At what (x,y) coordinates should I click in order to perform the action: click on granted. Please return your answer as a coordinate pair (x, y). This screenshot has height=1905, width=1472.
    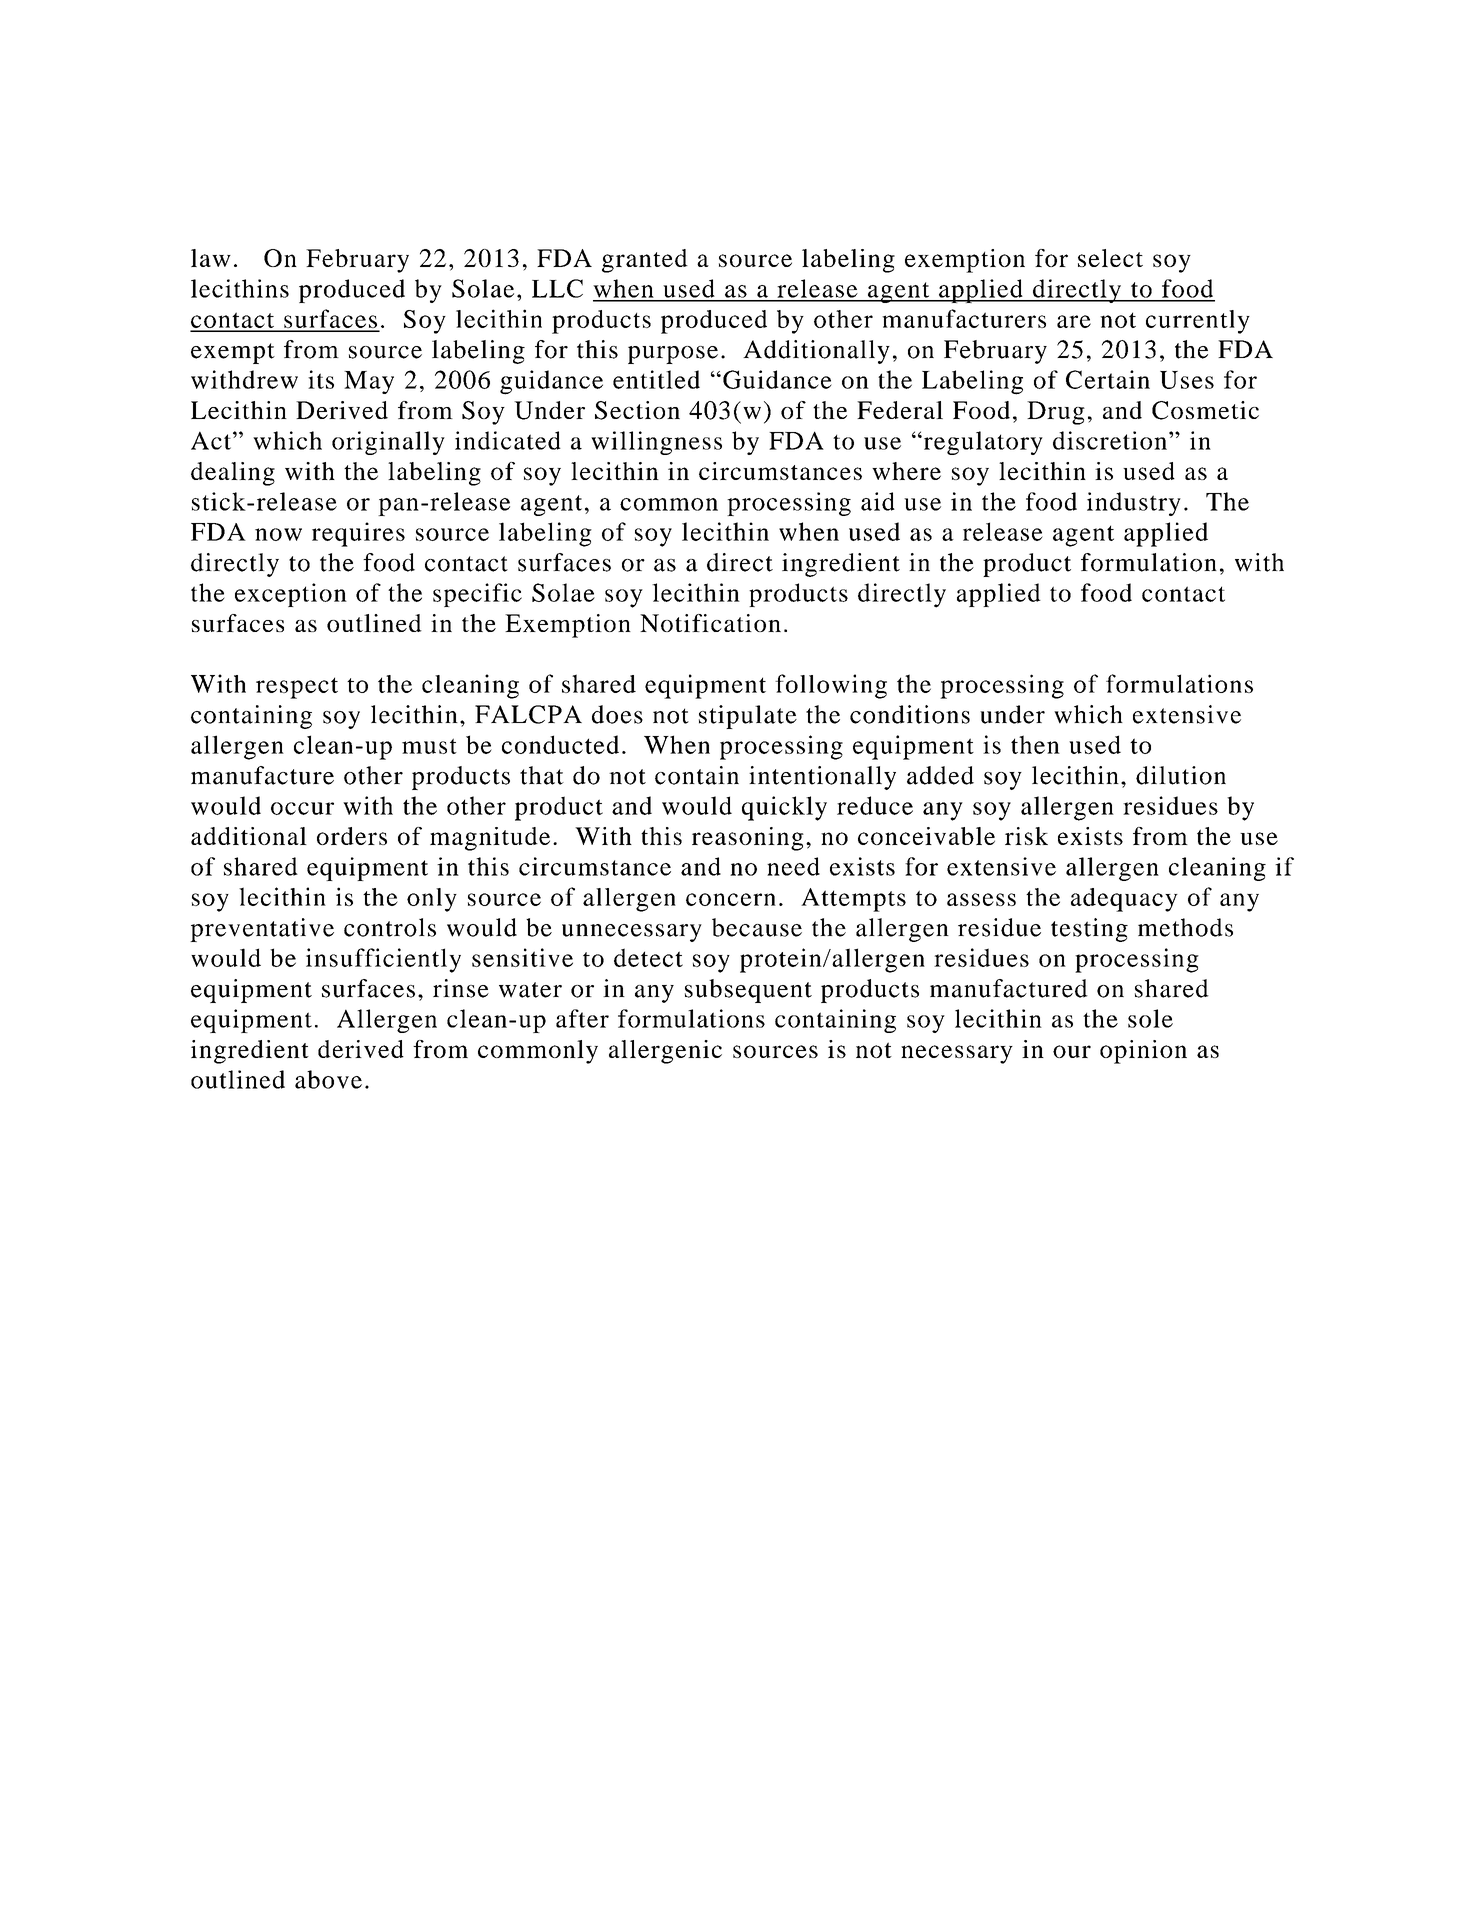
    Looking at the image, I should click on (645, 261).
